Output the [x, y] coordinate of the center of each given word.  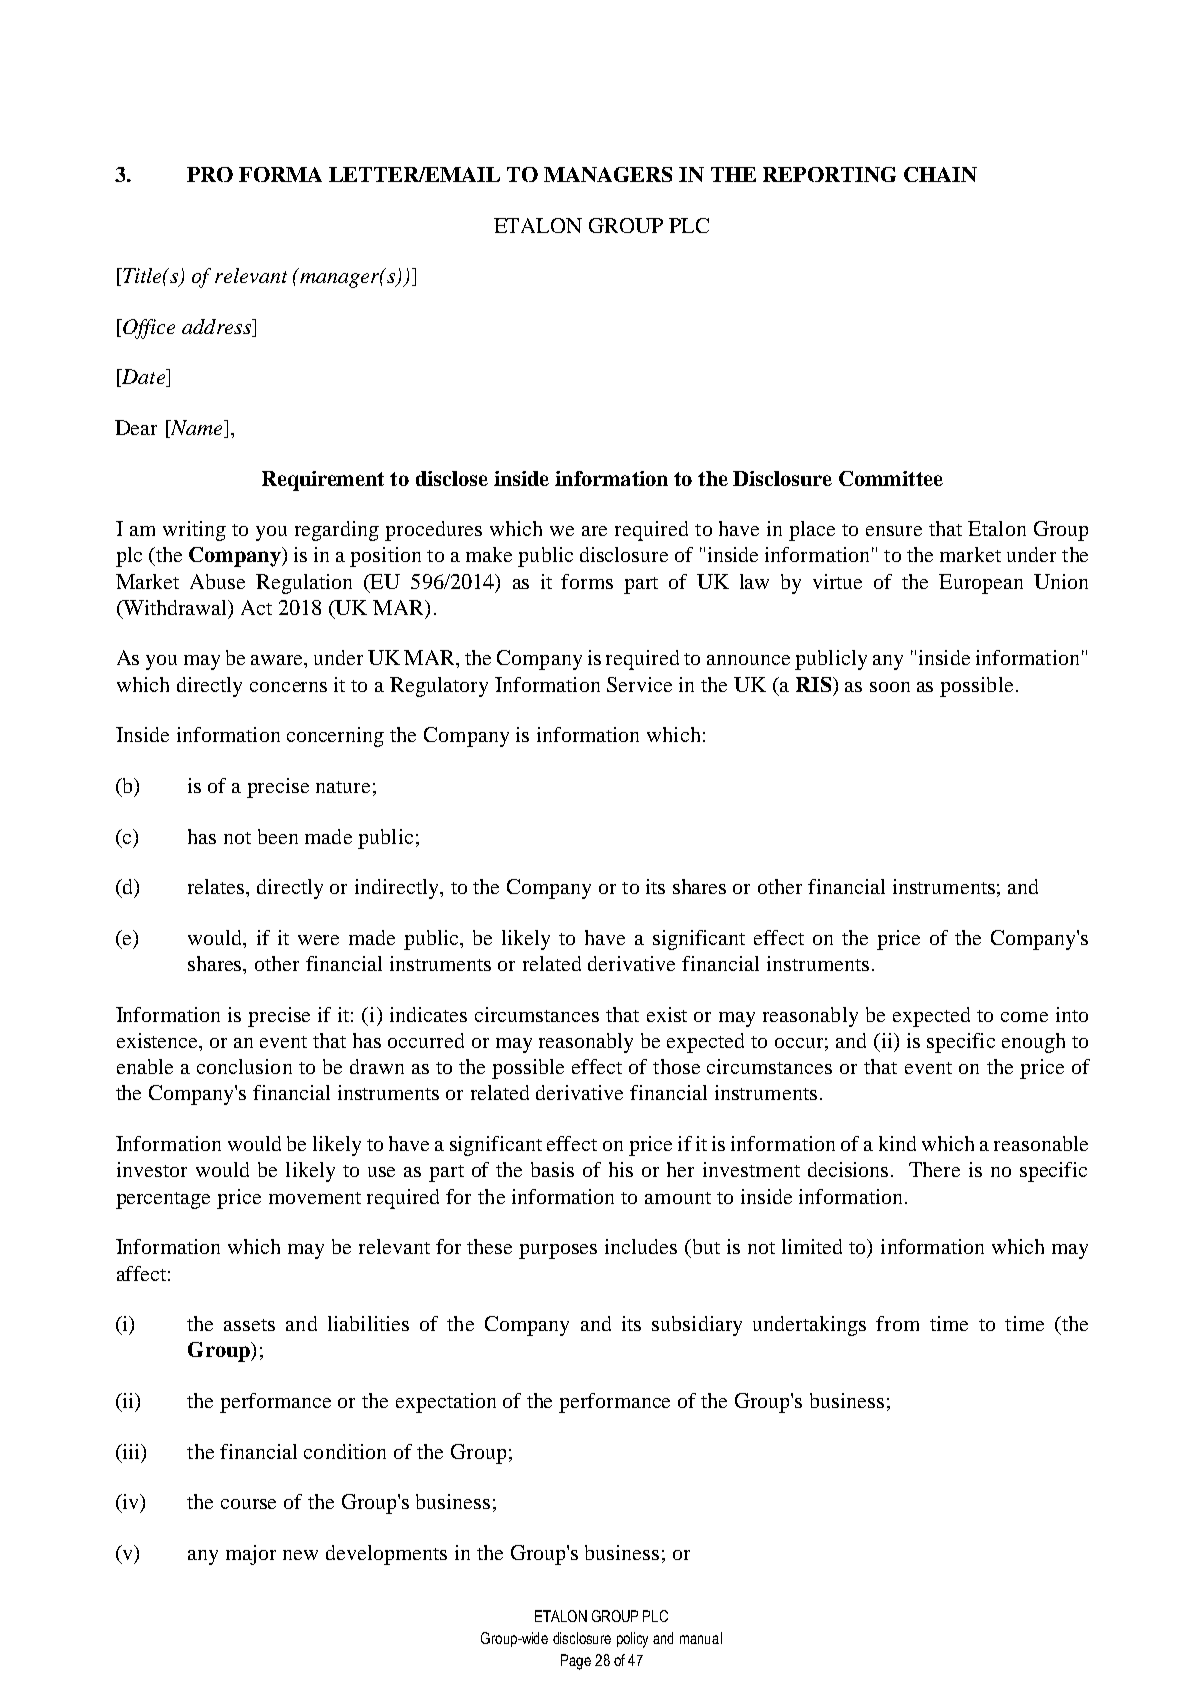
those [676, 1066]
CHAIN [940, 174]
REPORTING [829, 174]
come [1024, 1017]
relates [217, 886]
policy [632, 1640]
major [251, 1555]
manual [701, 1638]
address [217, 328]
